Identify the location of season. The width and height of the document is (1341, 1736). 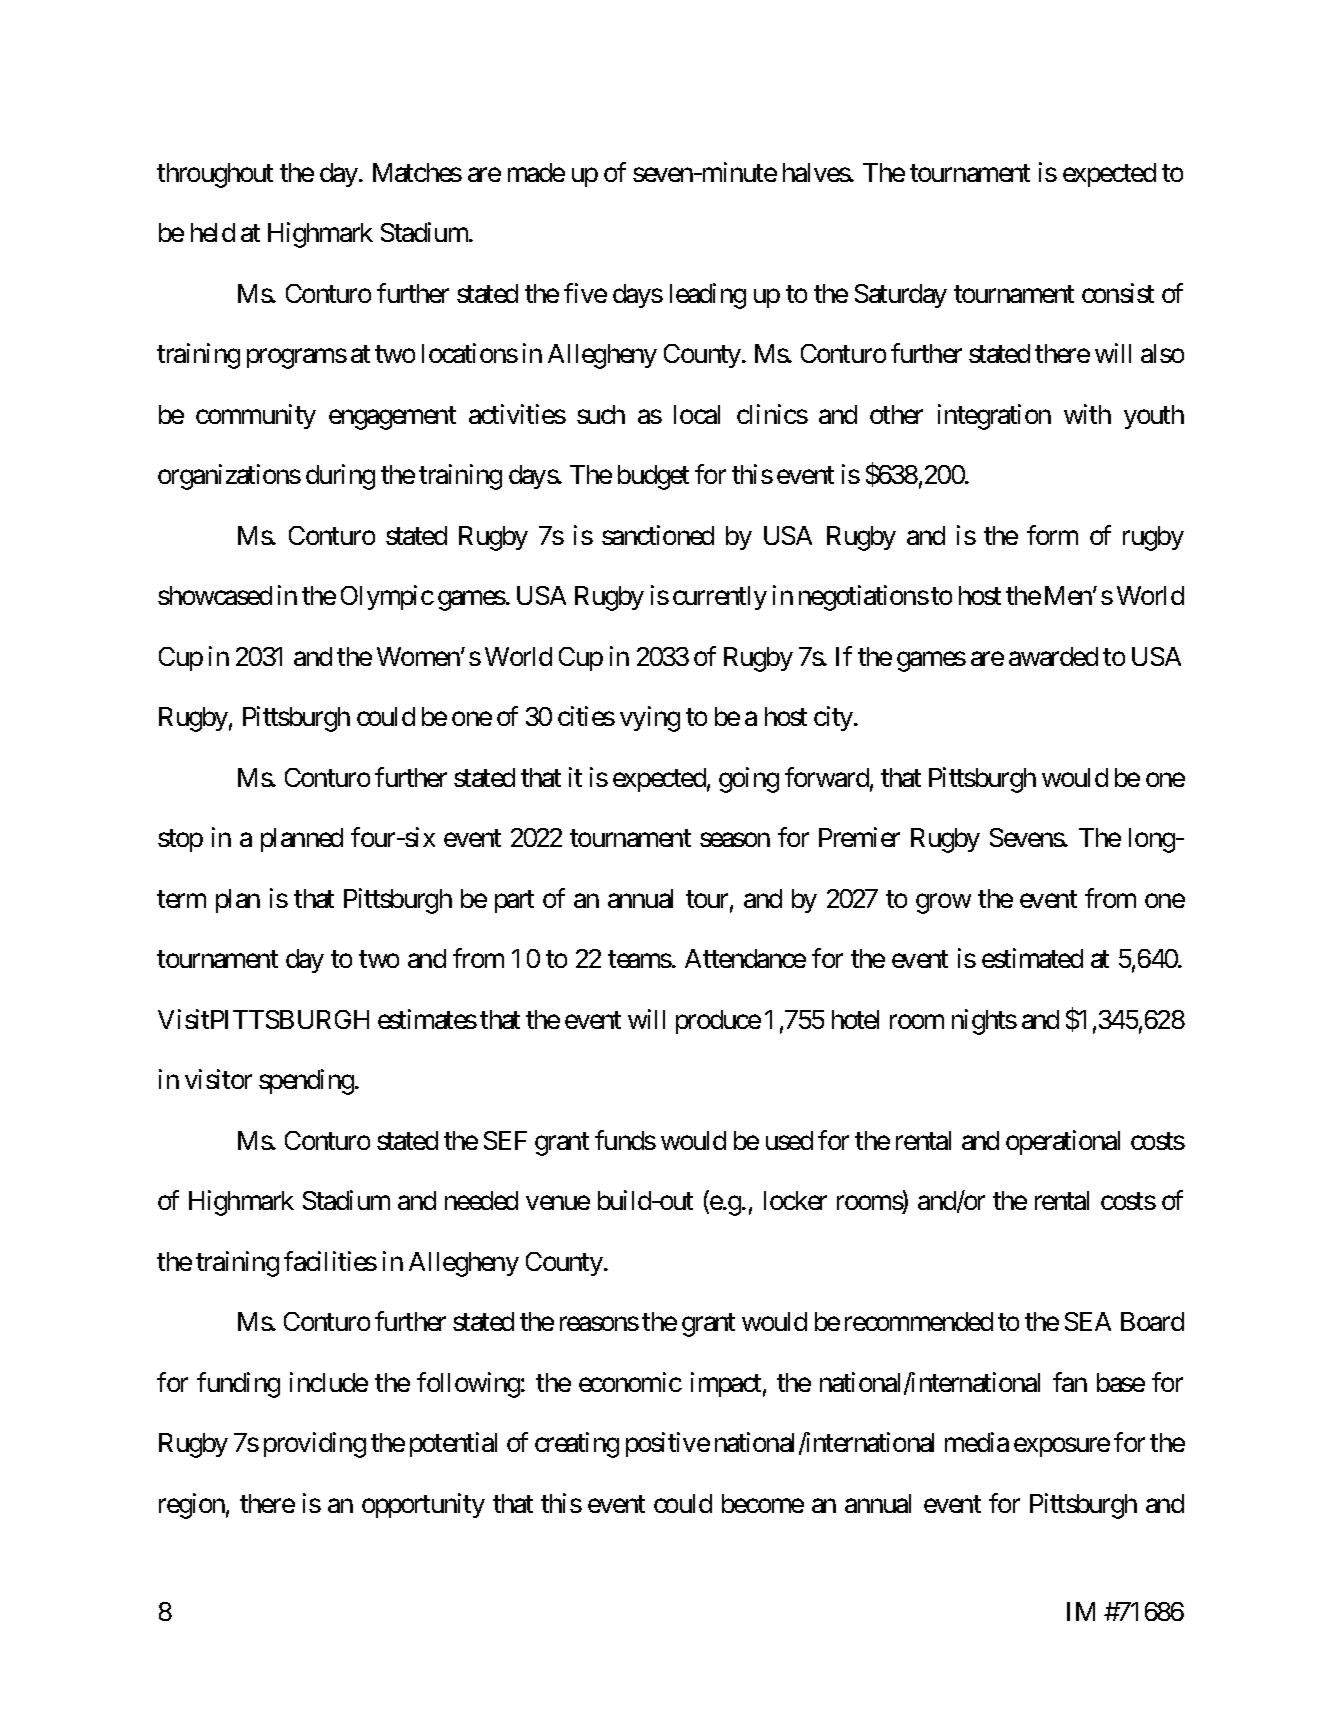
(735, 840).
